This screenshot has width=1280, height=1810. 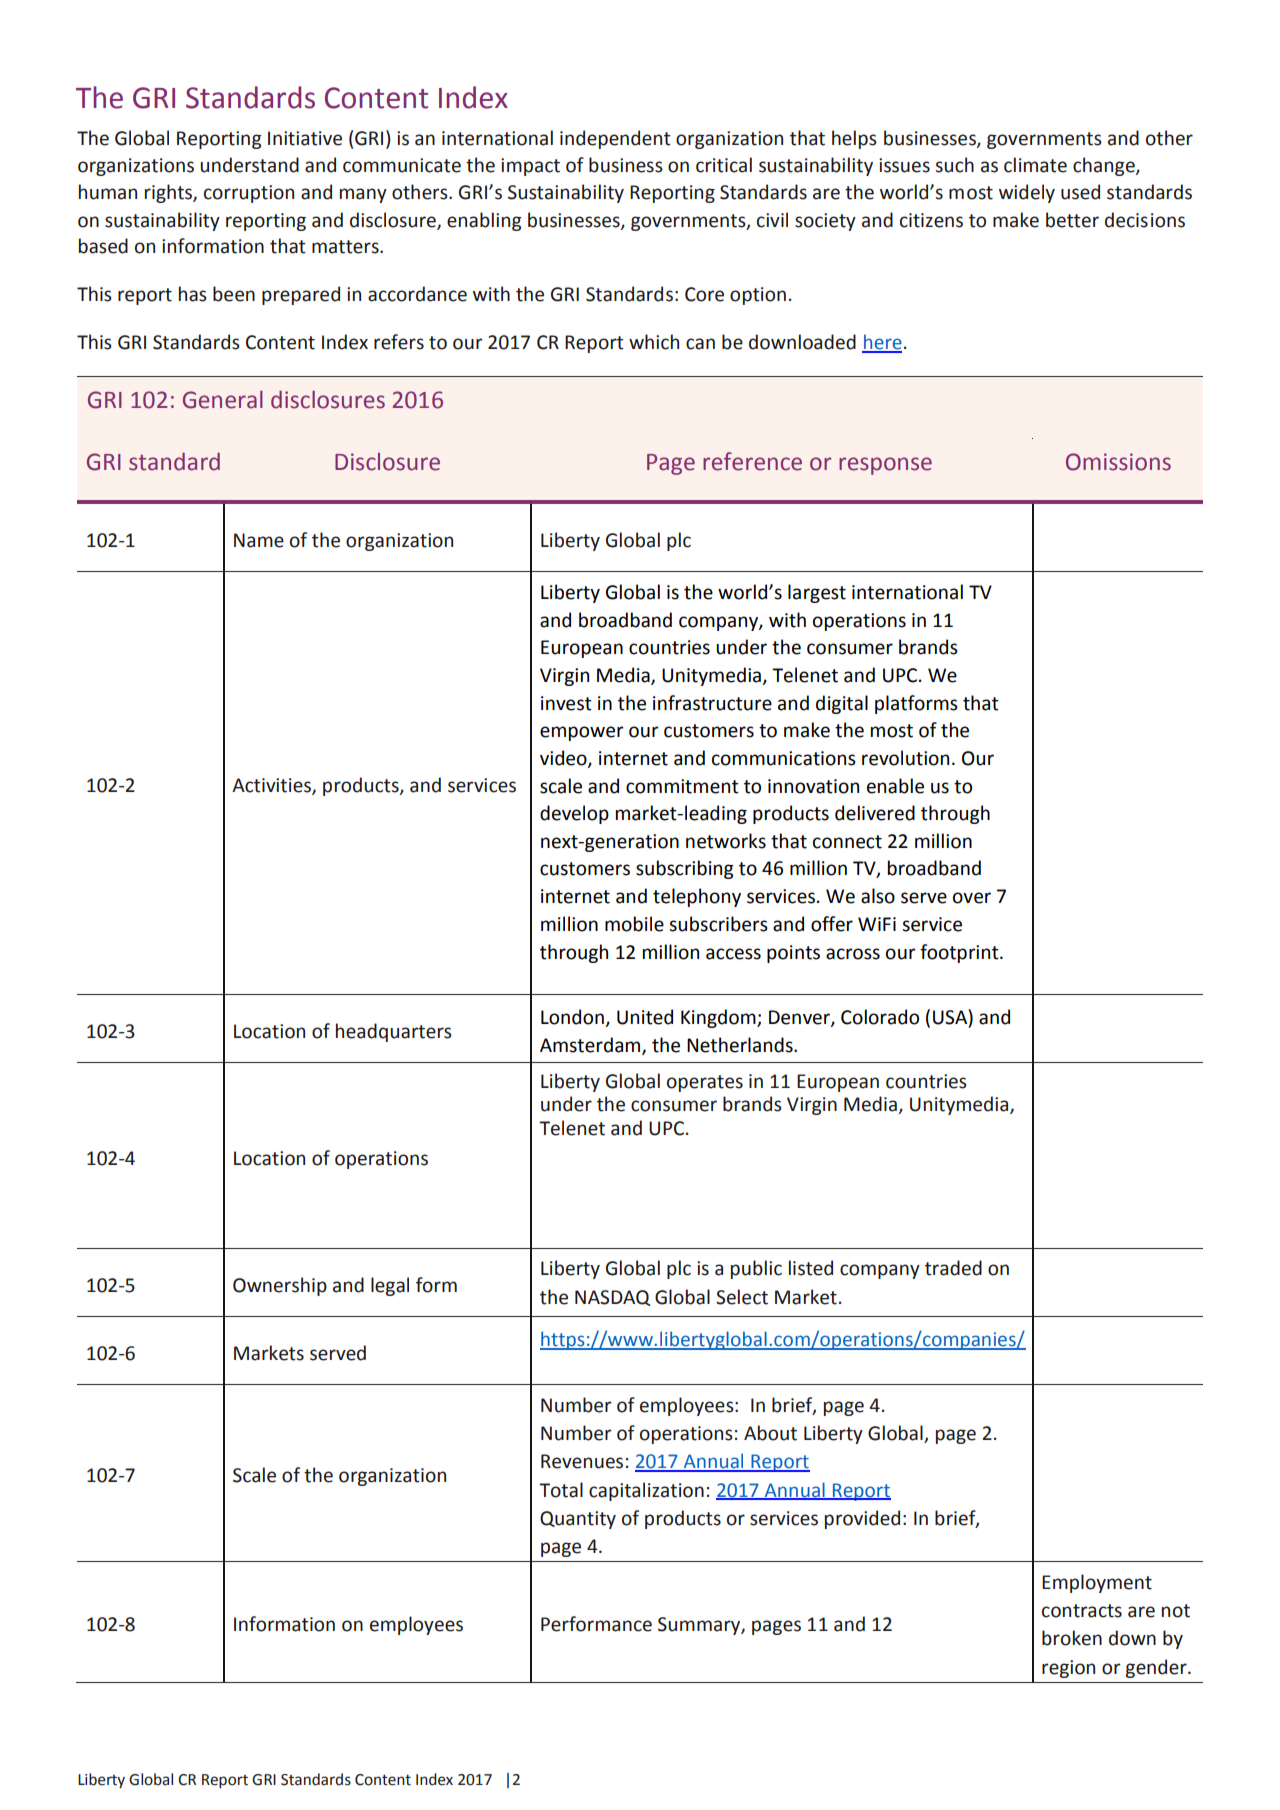 I want to click on traded, so click(x=953, y=1268).
